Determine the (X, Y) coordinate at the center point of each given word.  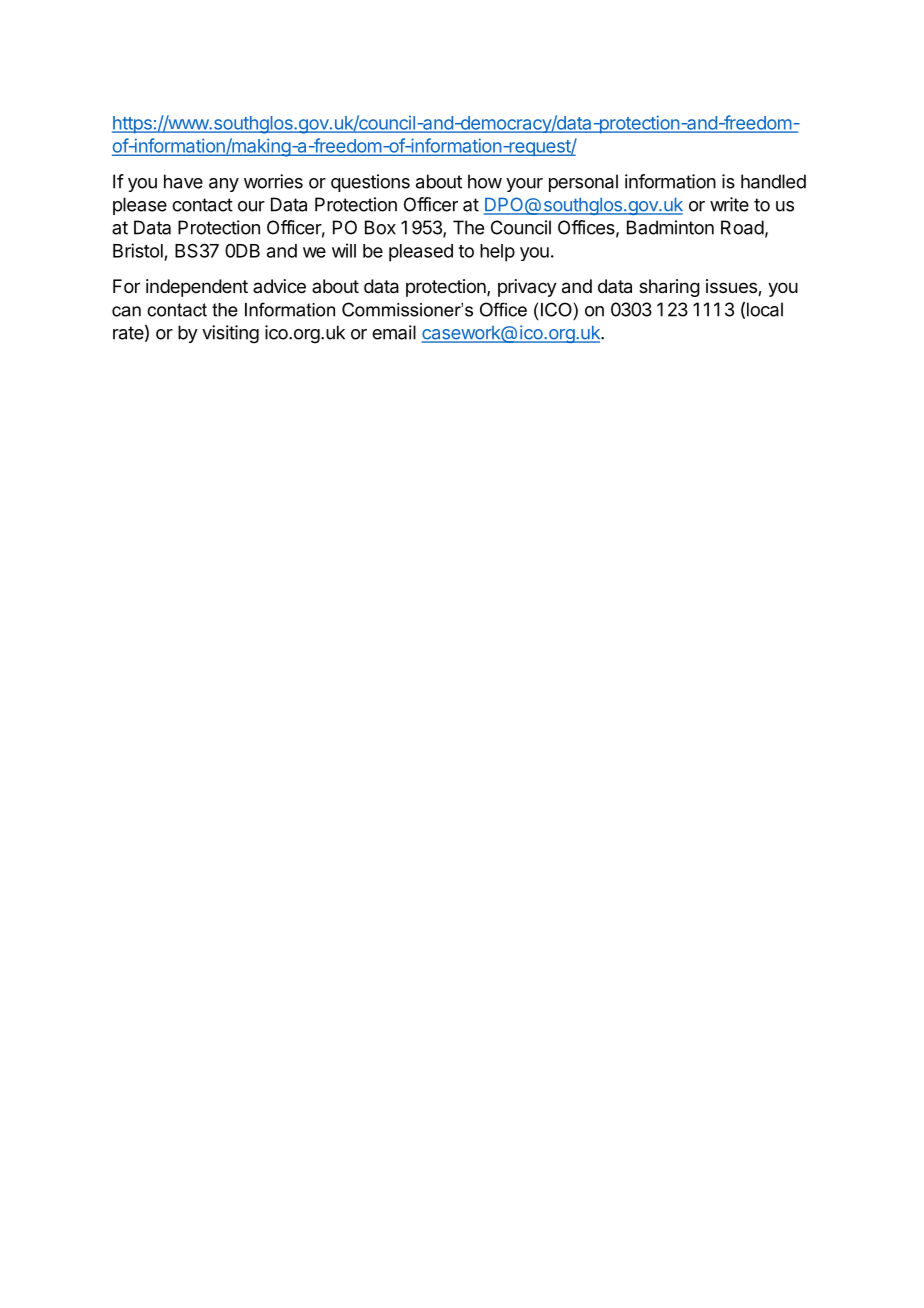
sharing (669, 288)
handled (773, 181)
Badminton (670, 227)
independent (197, 288)
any (224, 185)
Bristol (138, 250)
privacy (527, 288)
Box (380, 227)
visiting (230, 334)
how (485, 181)
